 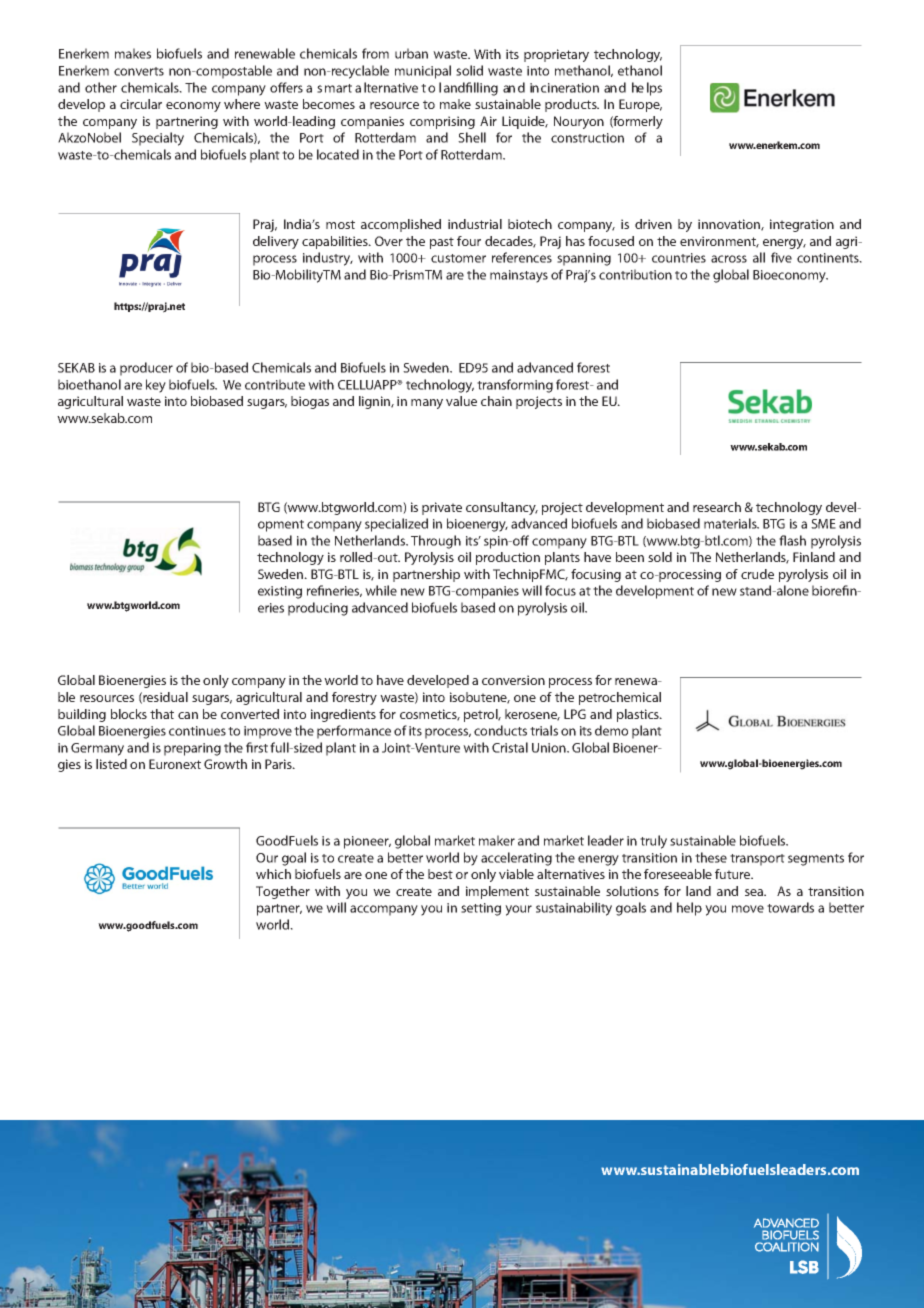 What do you see at coordinates (440, 874) in the document?
I see `best` at bounding box center [440, 874].
